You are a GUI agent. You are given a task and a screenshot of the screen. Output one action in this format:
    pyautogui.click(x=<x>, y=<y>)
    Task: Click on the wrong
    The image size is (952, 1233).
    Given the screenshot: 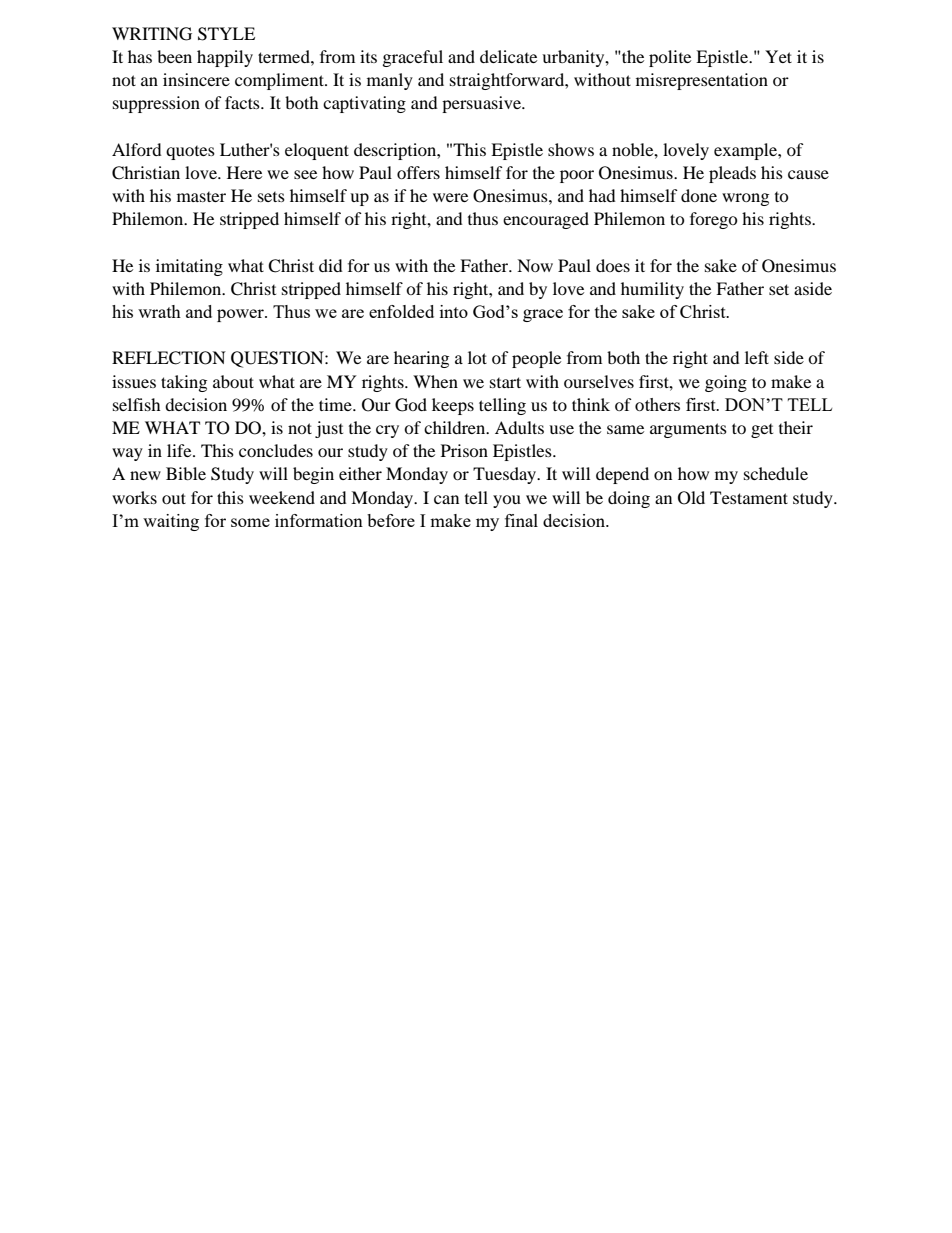 What is the action you would take?
    pyautogui.click(x=745, y=199)
